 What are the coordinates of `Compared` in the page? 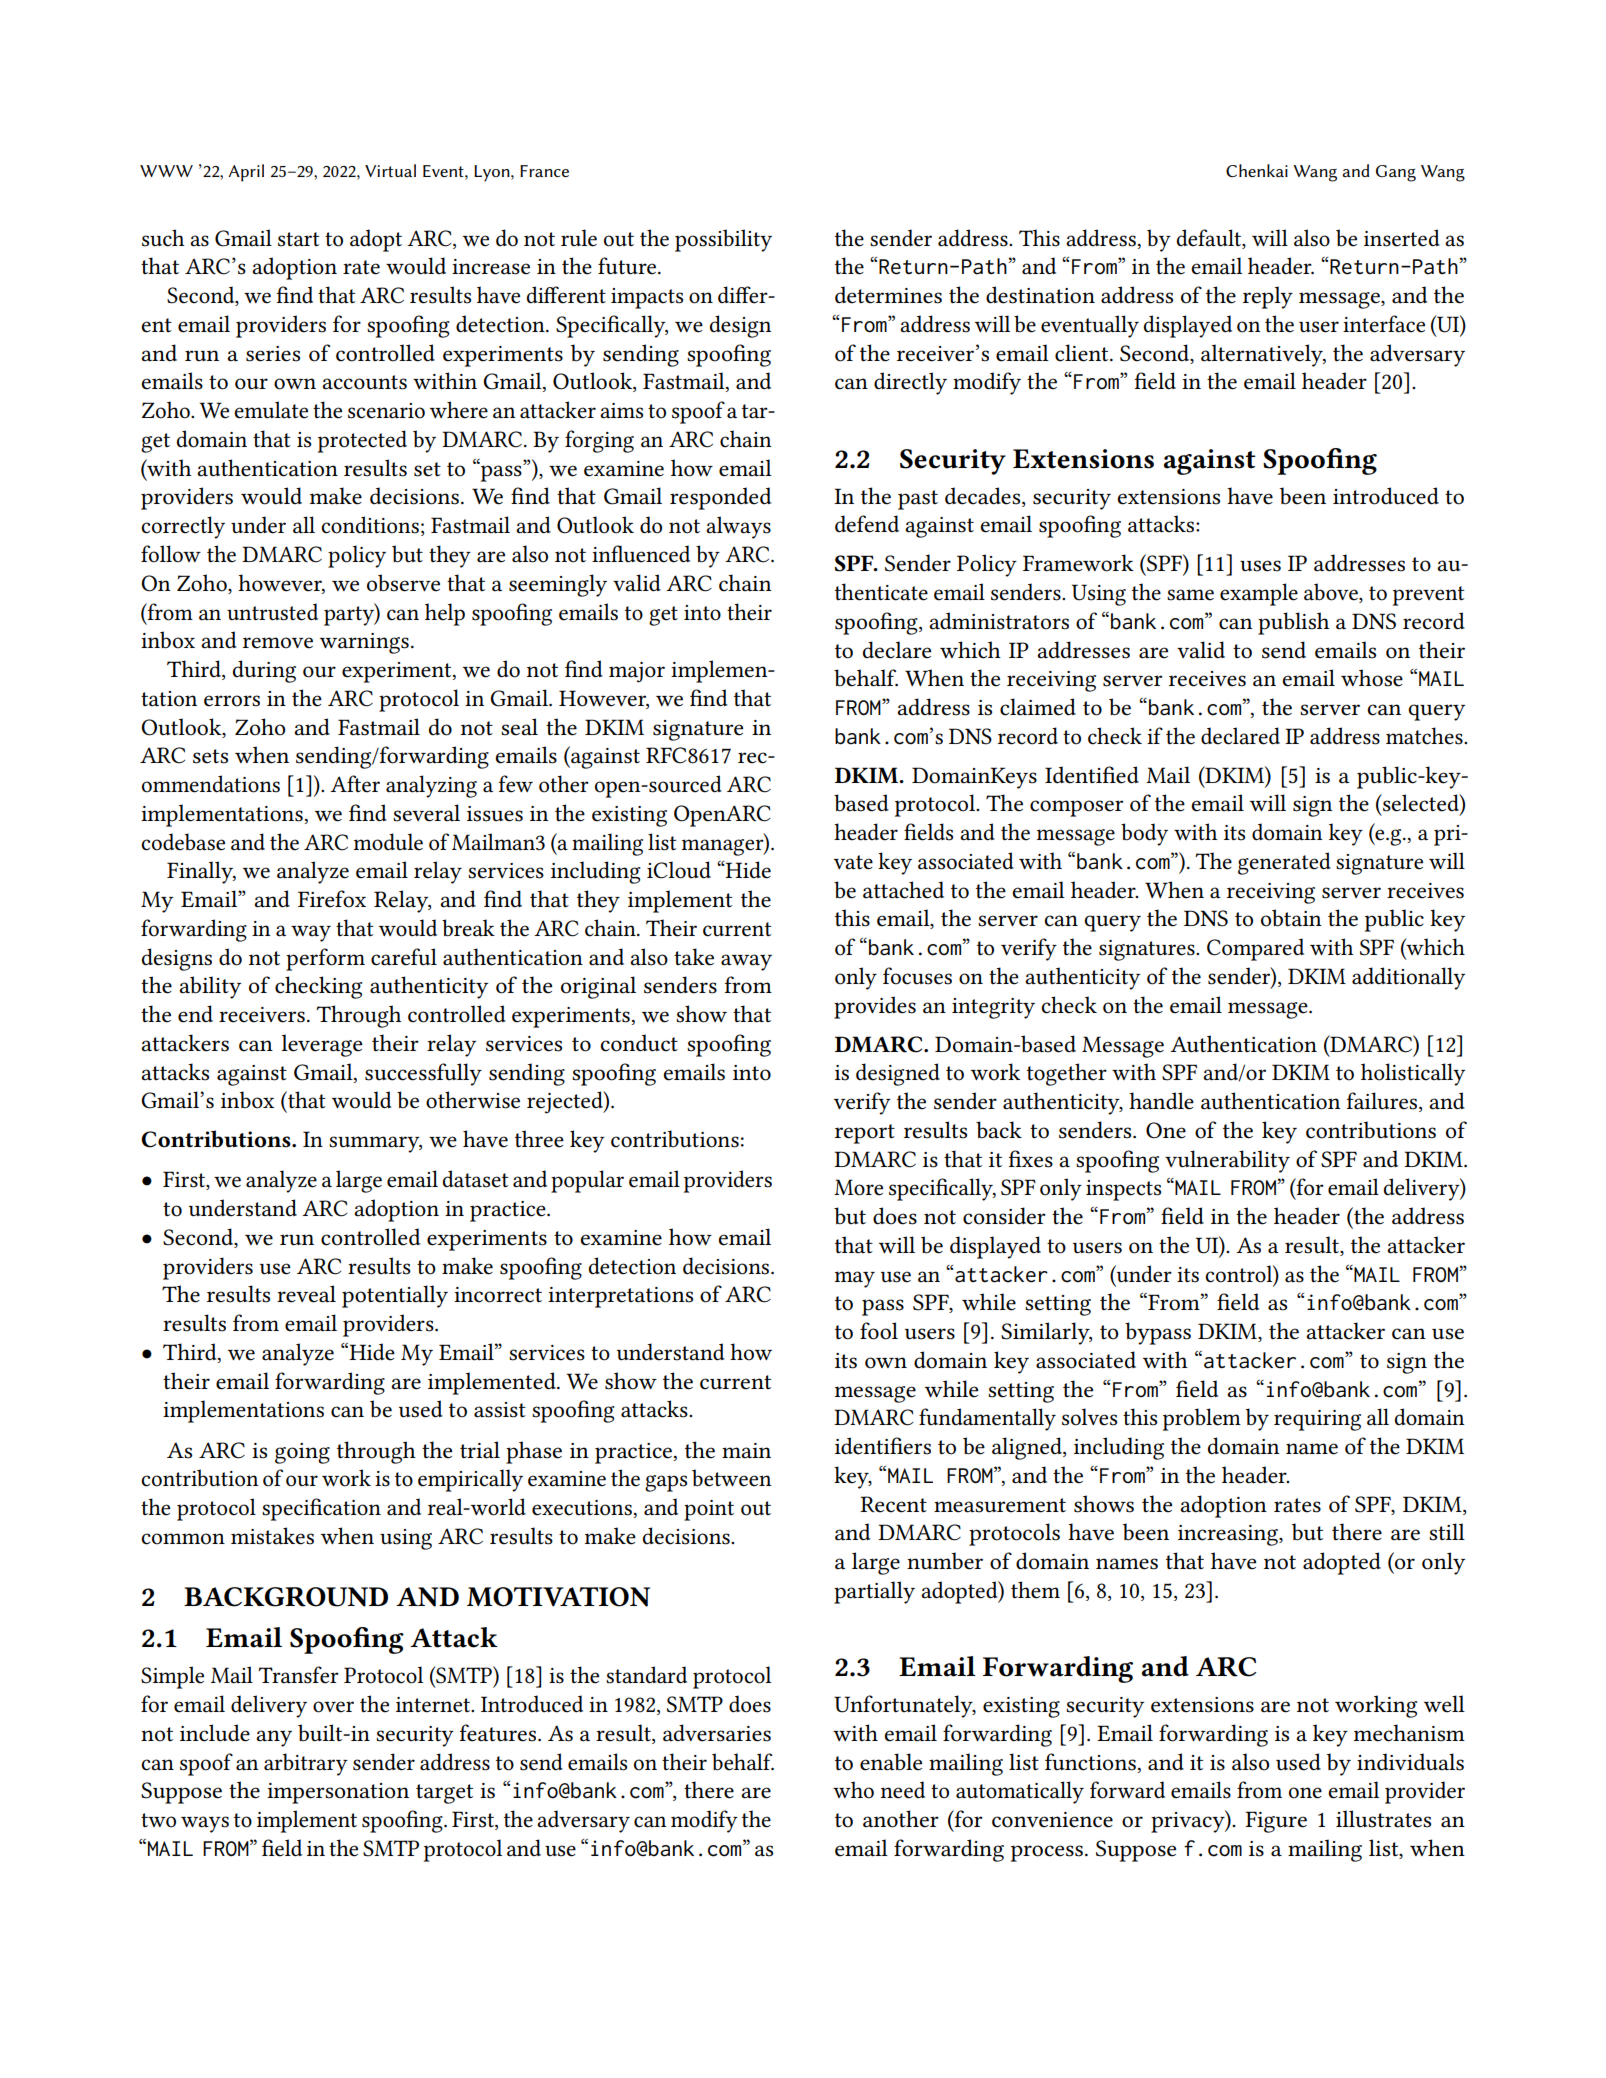 It's located at (1255, 949).
